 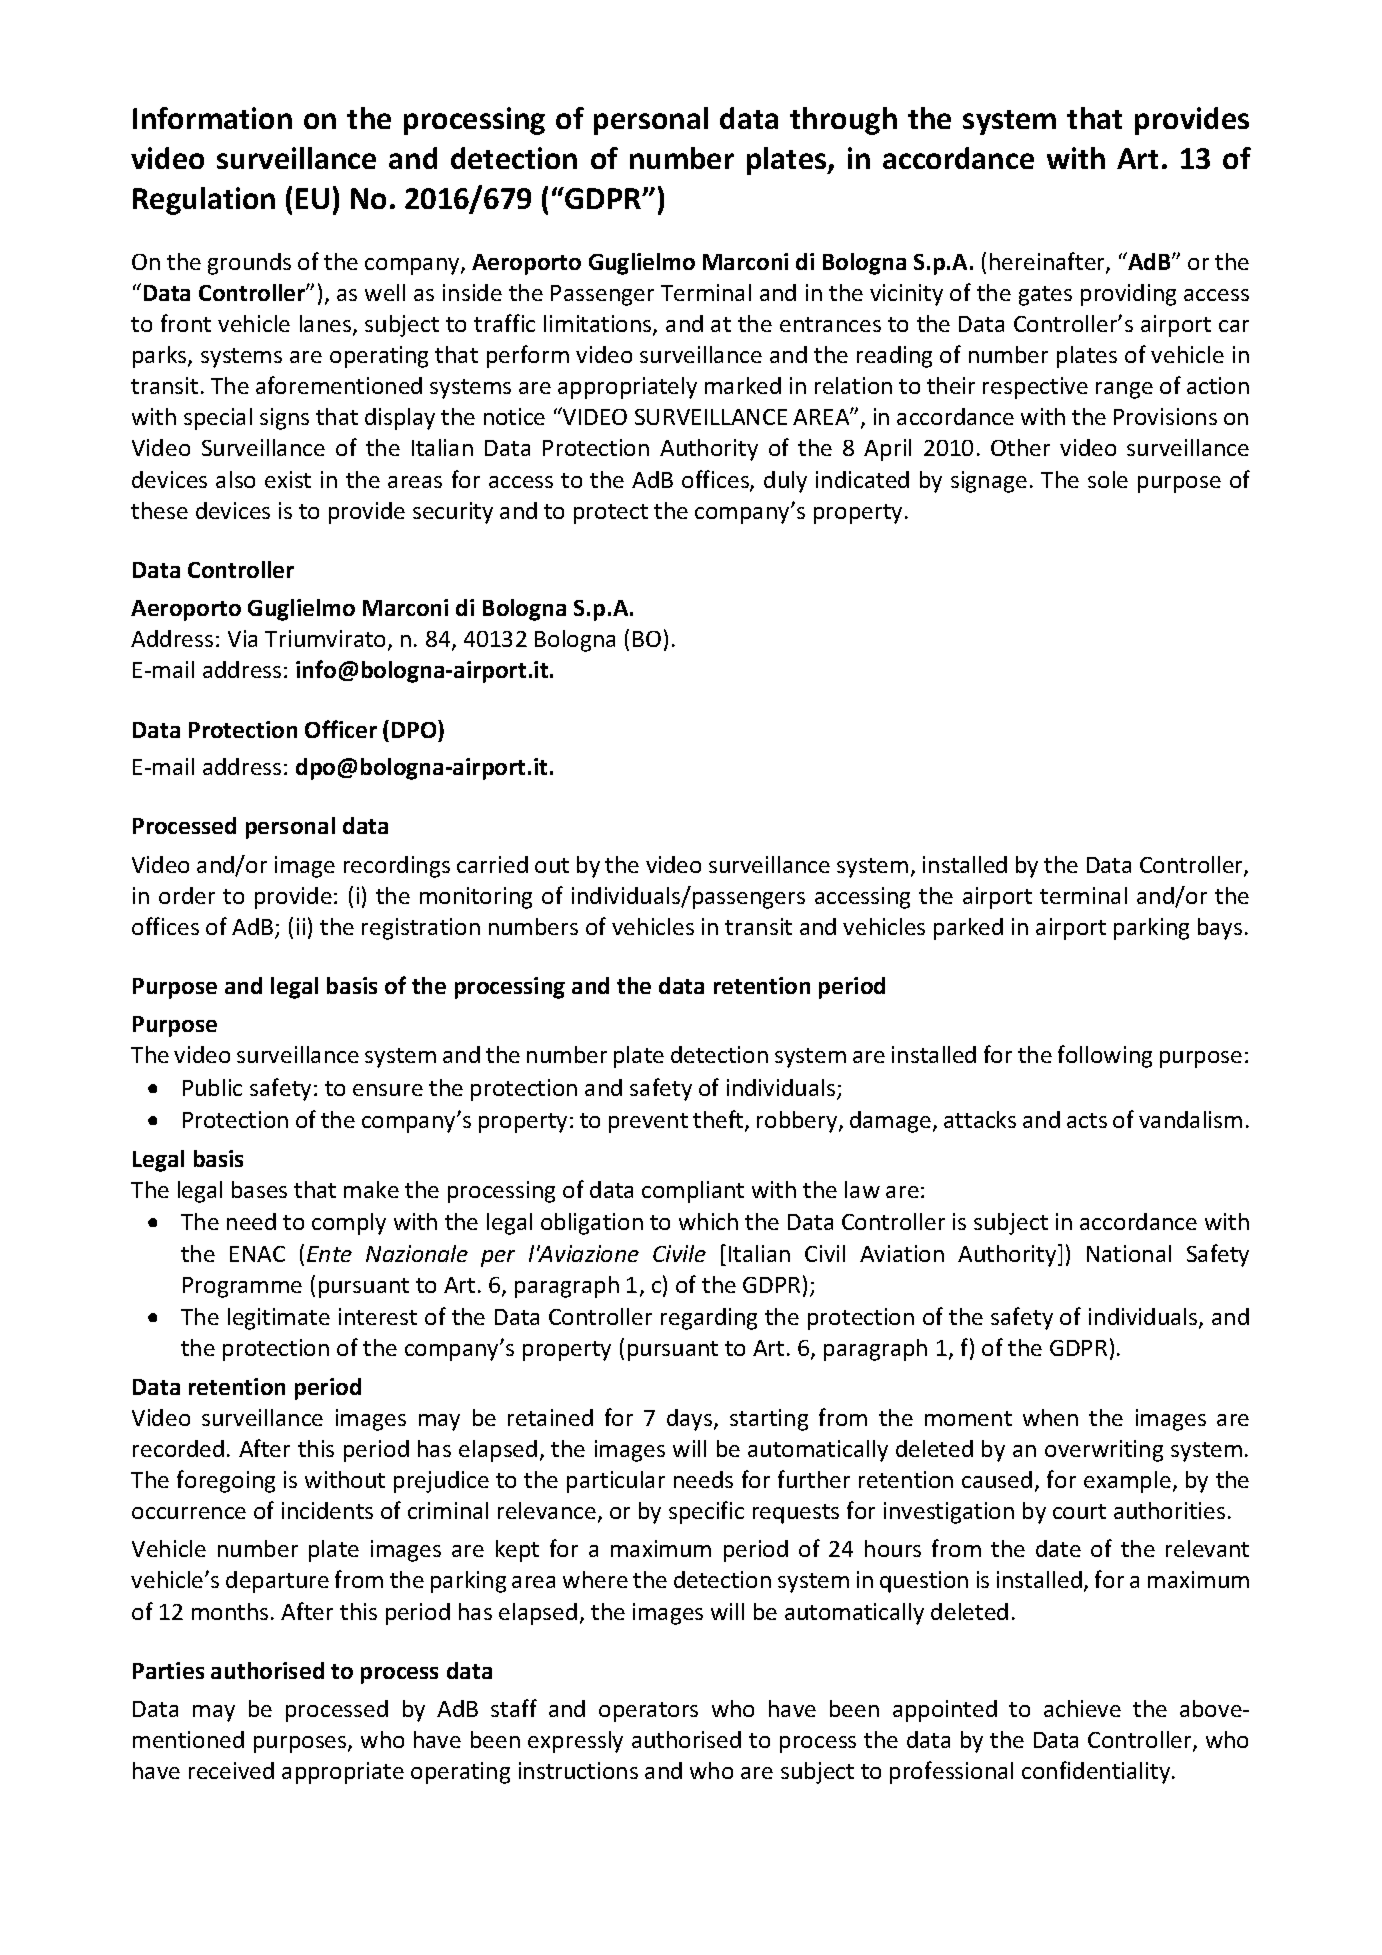 What do you see at coordinates (279, 1319) in the page?
I see `legitimate` at bounding box center [279, 1319].
